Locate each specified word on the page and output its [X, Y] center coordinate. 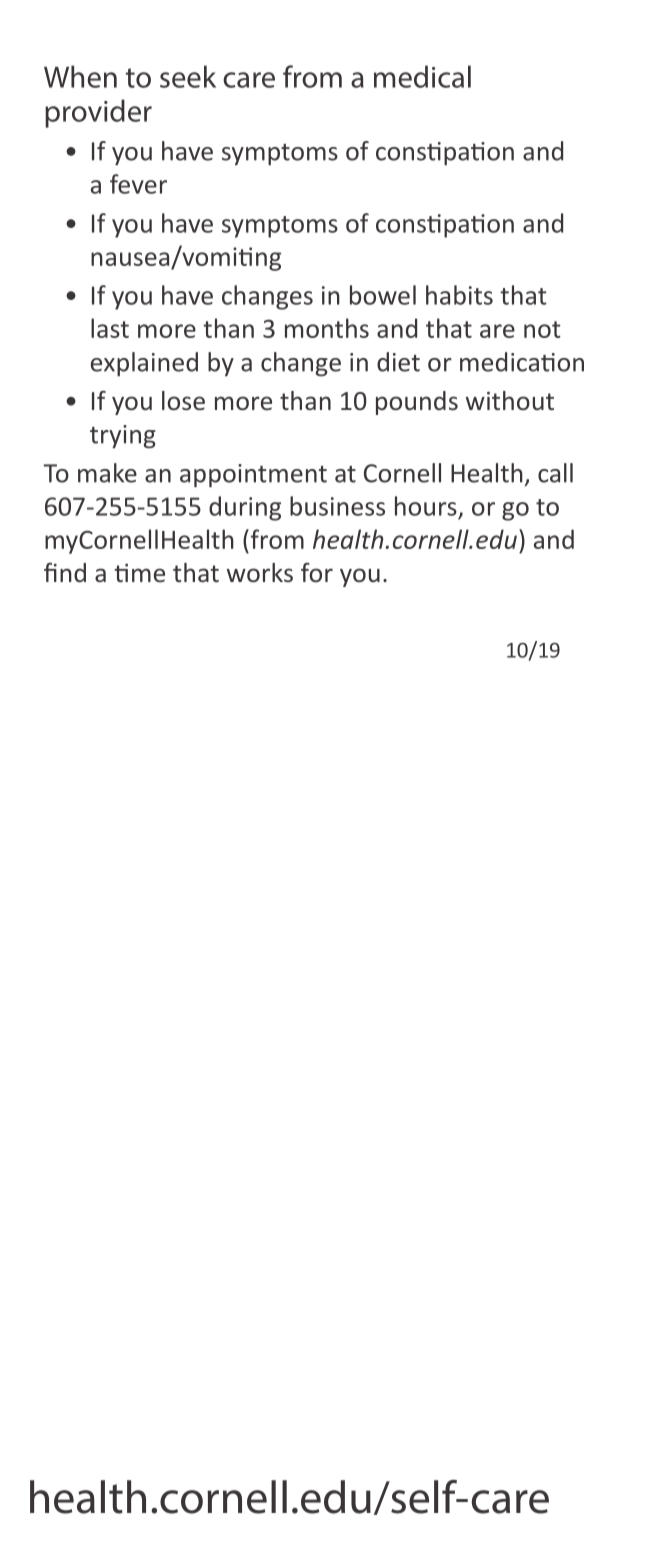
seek [188, 76]
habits [459, 295]
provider [98, 113]
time [139, 573]
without [510, 400]
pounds [417, 403]
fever [138, 184]
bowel [383, 295]
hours [426, 506]
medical [422, 76]
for [317, 572]
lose [183, 401]
